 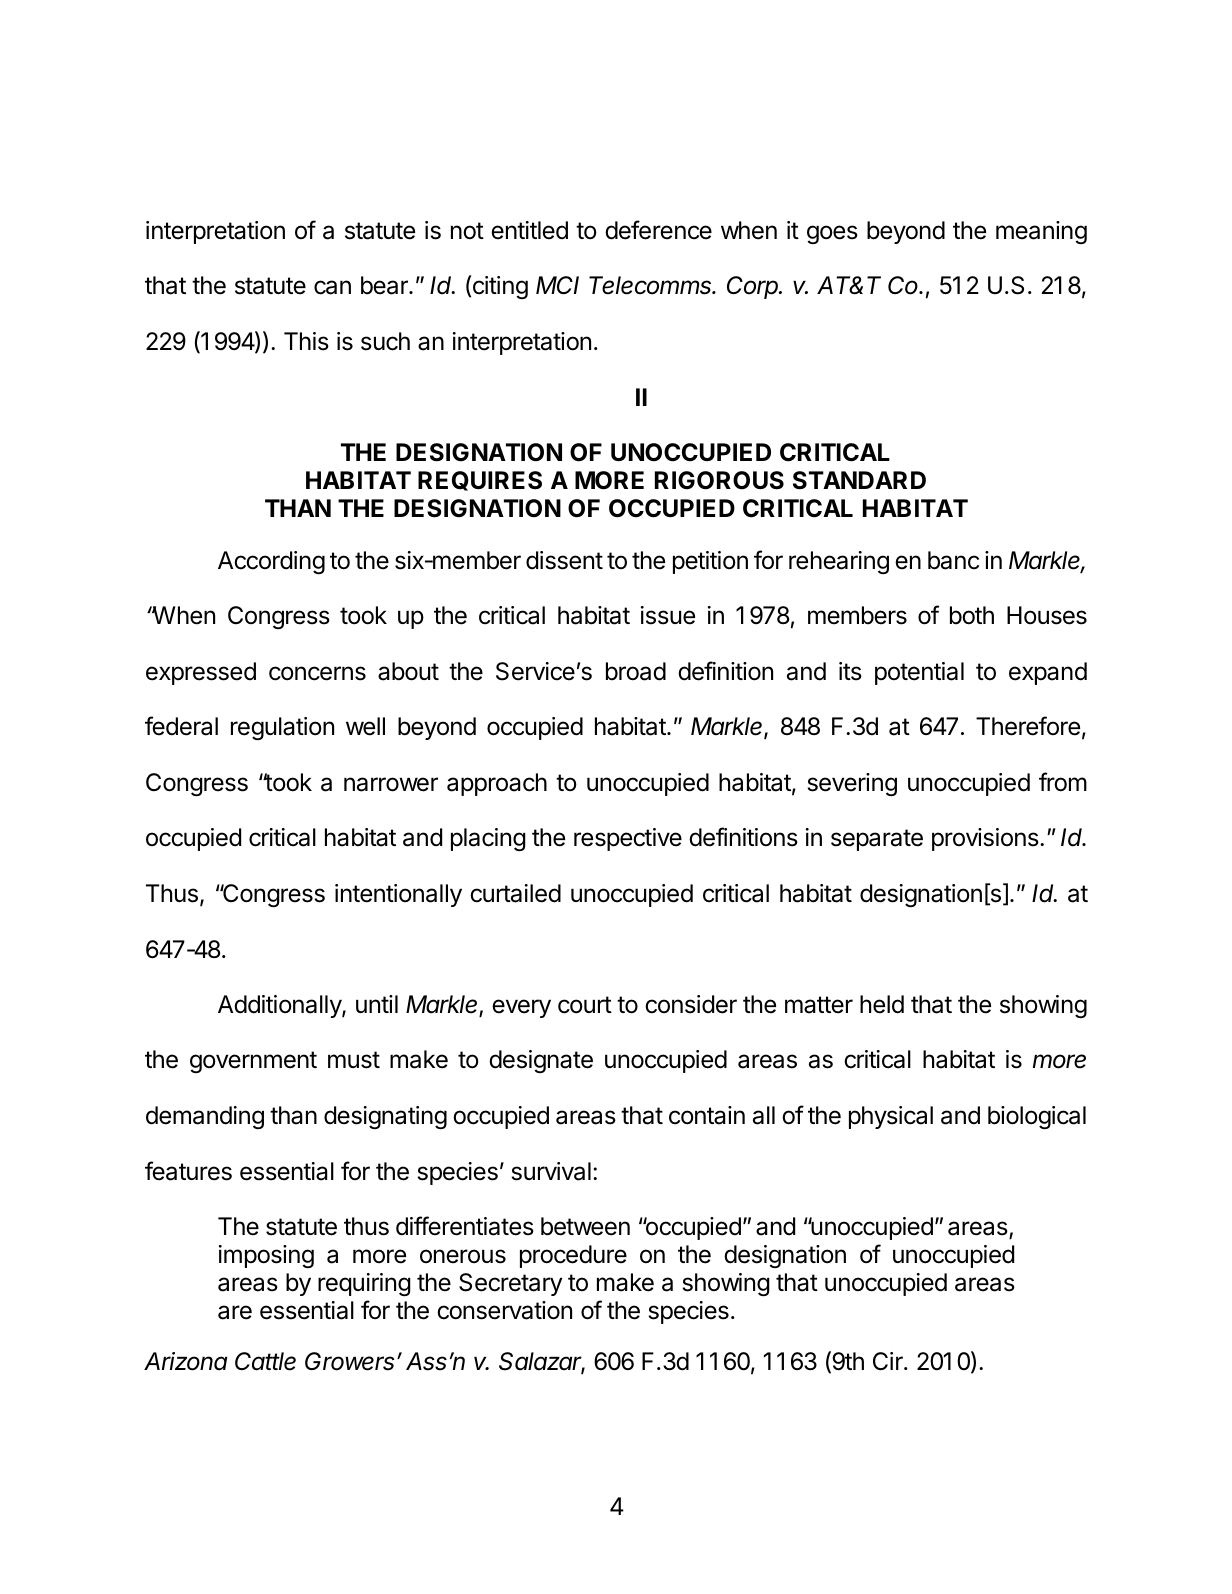 What do you see at coordinates (253, 1062) in the screenshot?
I see `government` at bounding box center [253, 1062].
